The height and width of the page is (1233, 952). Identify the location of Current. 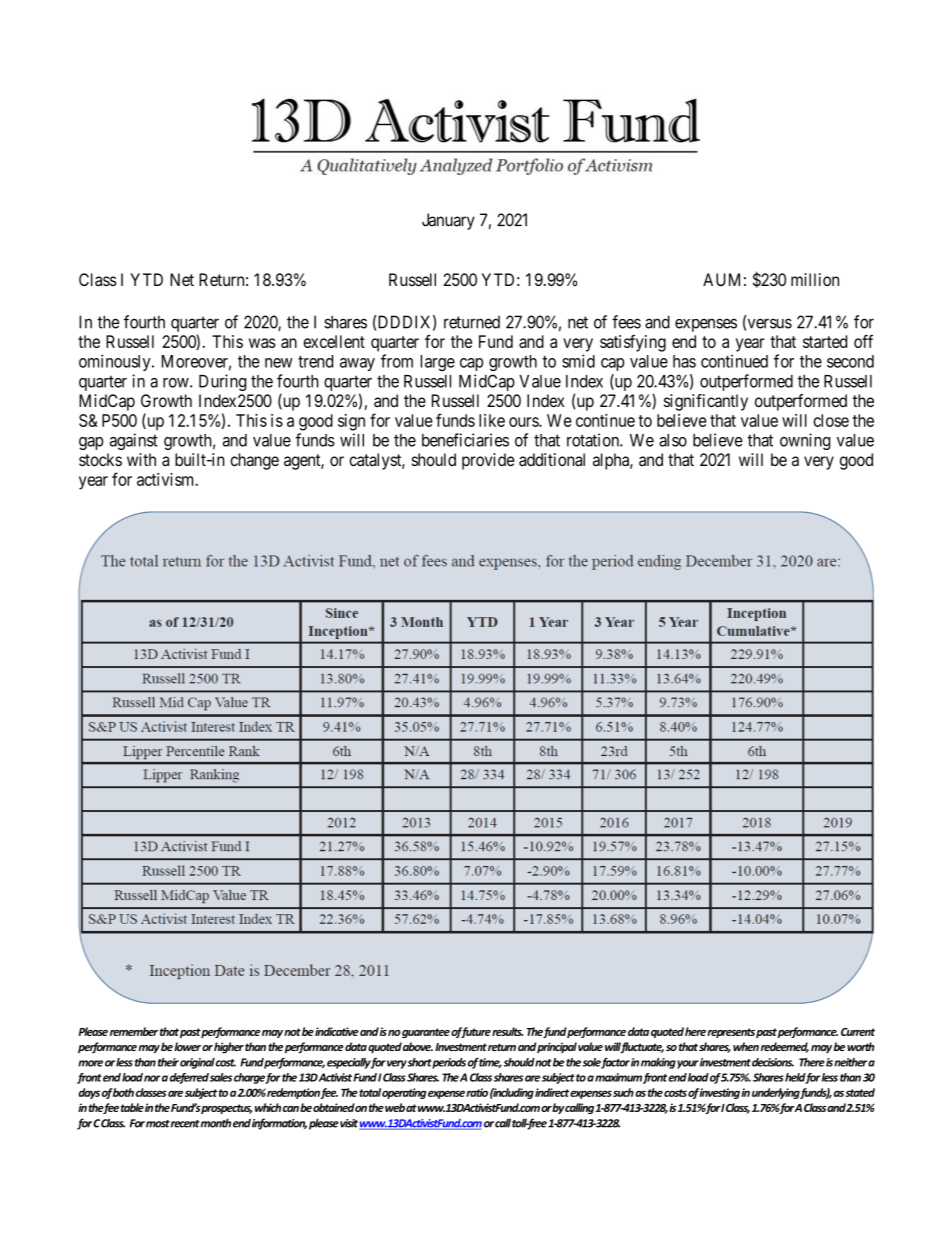
(858, 1032).
